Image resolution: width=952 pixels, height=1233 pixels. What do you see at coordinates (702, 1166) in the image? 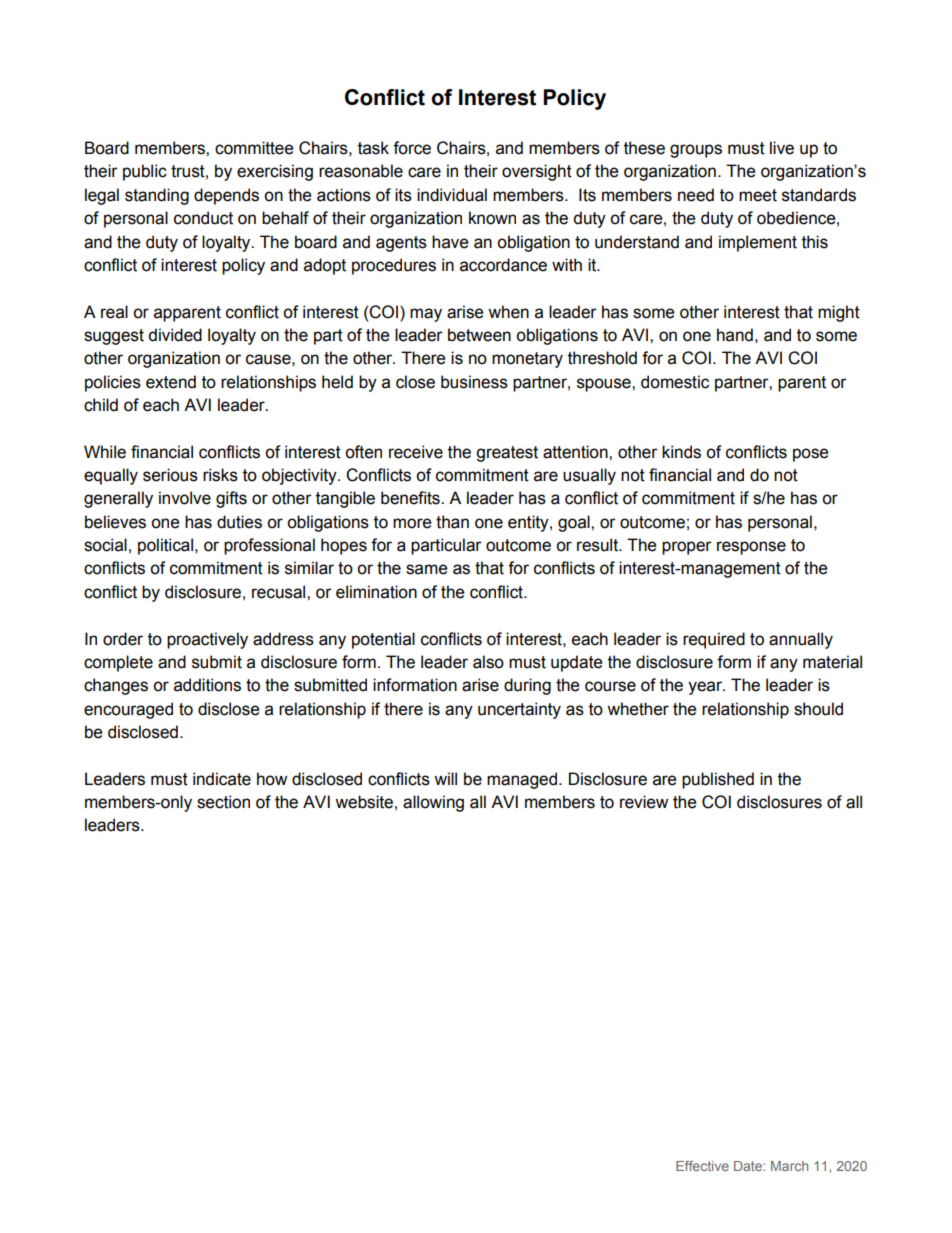
I see `Effective` at bounding box center [702, 1166].
